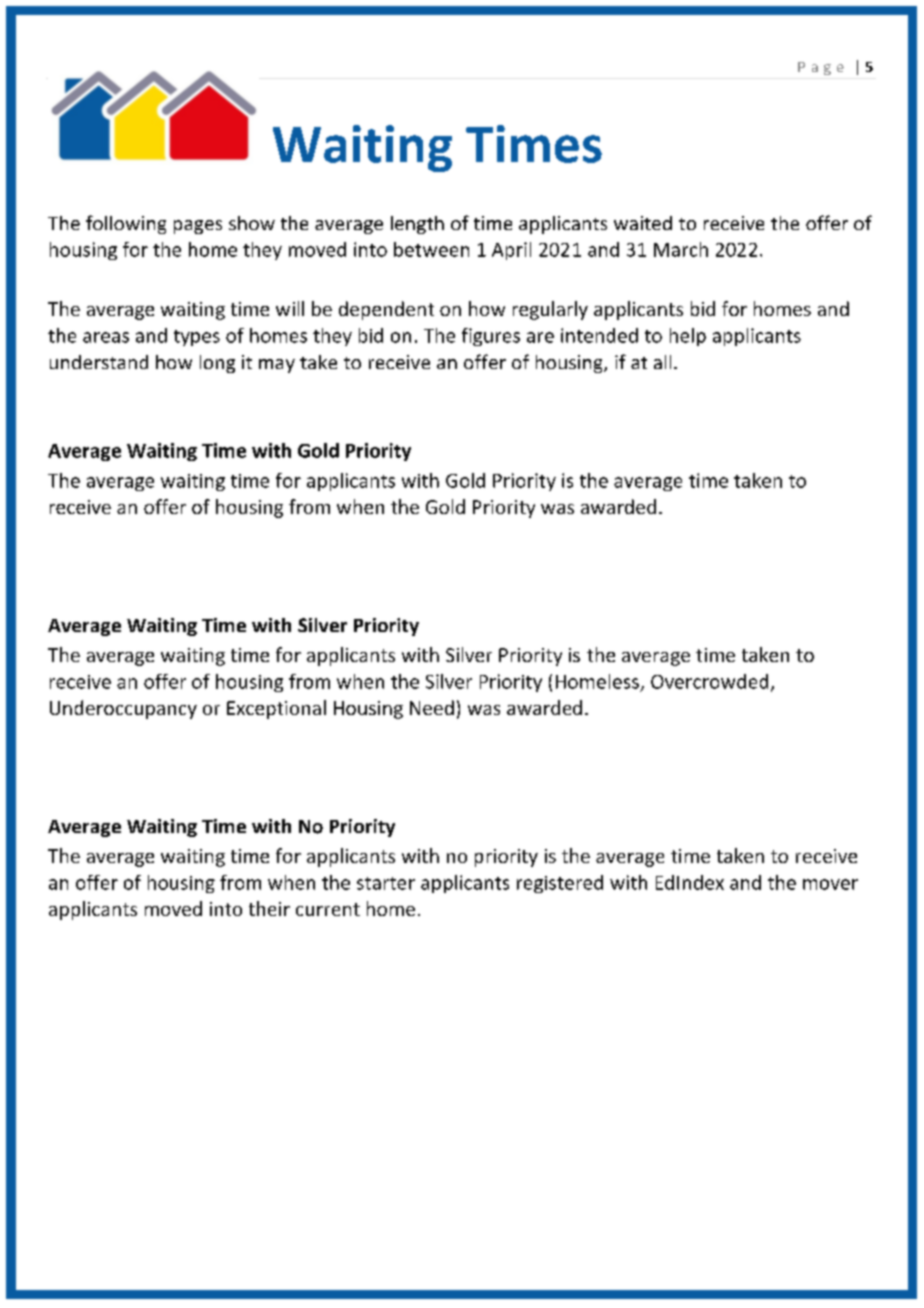 This document has height=1308, width=924. What do you see at coordinates (662, 362) in the document?
I see `all` at bounding box center [662, 362].
